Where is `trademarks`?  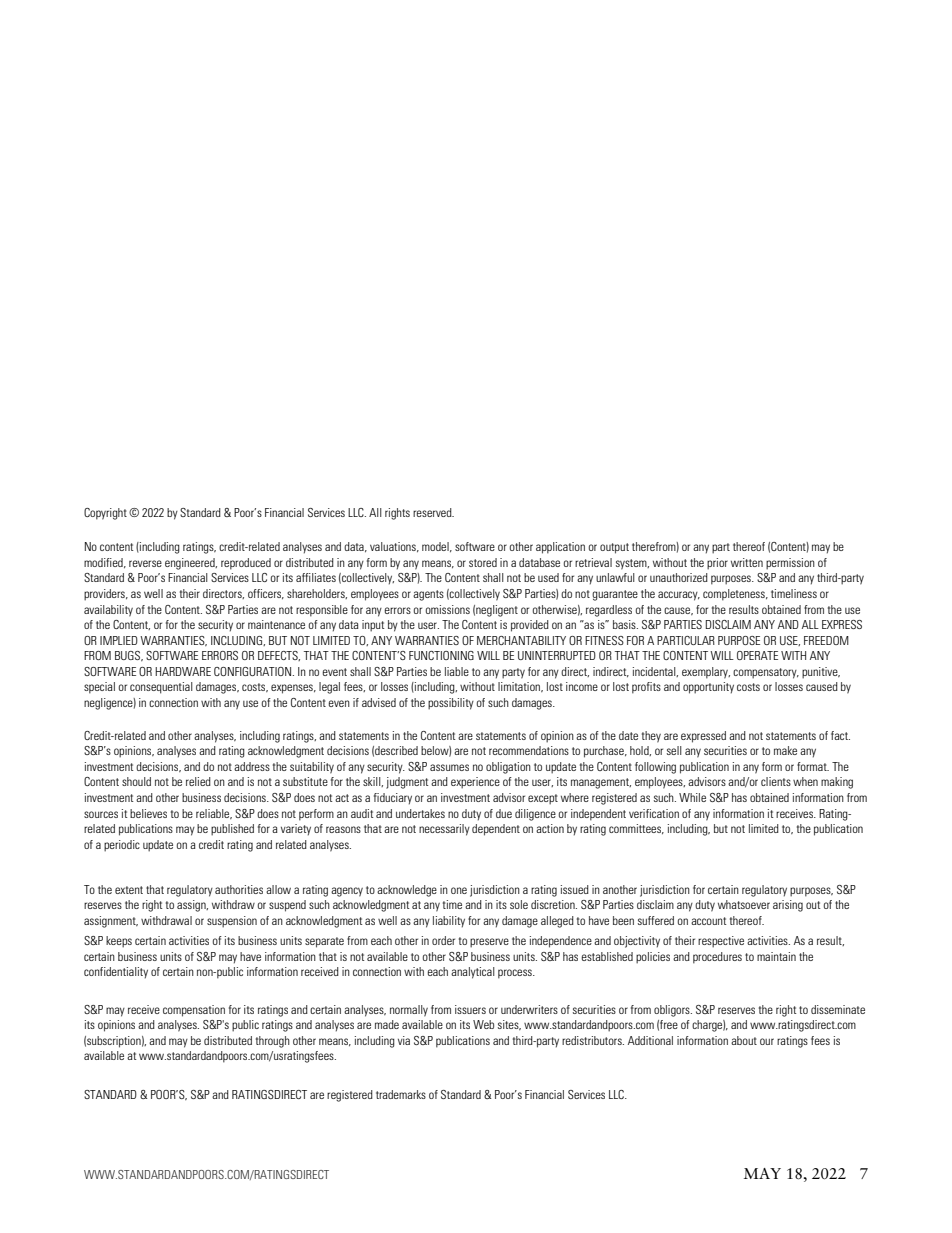
trademarks is located at coordinates (401, 1094).
